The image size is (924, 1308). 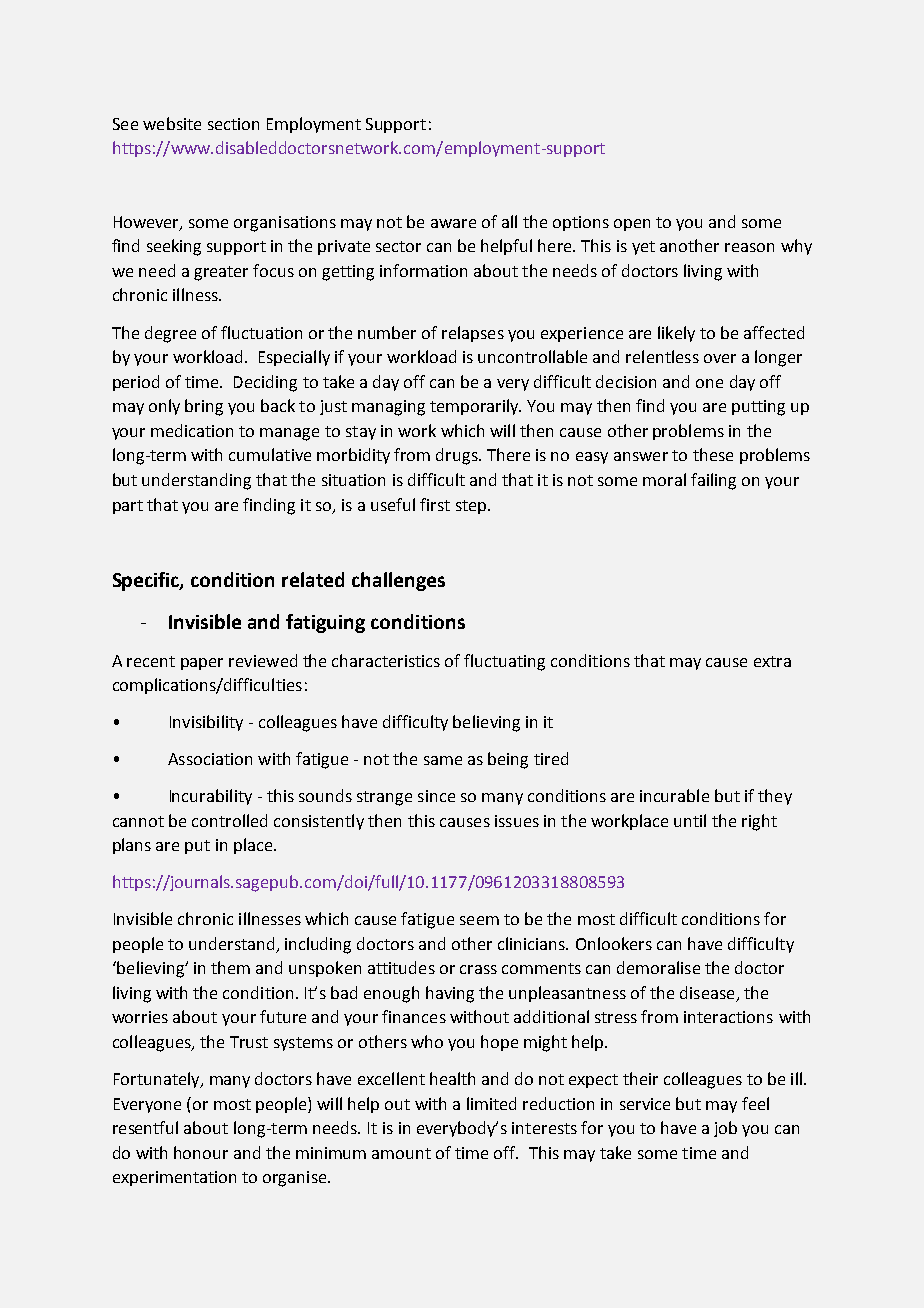 What do you see at coordinates (401, 1153) in the page?
I see `amount` at bounding box center [401, 1153].
